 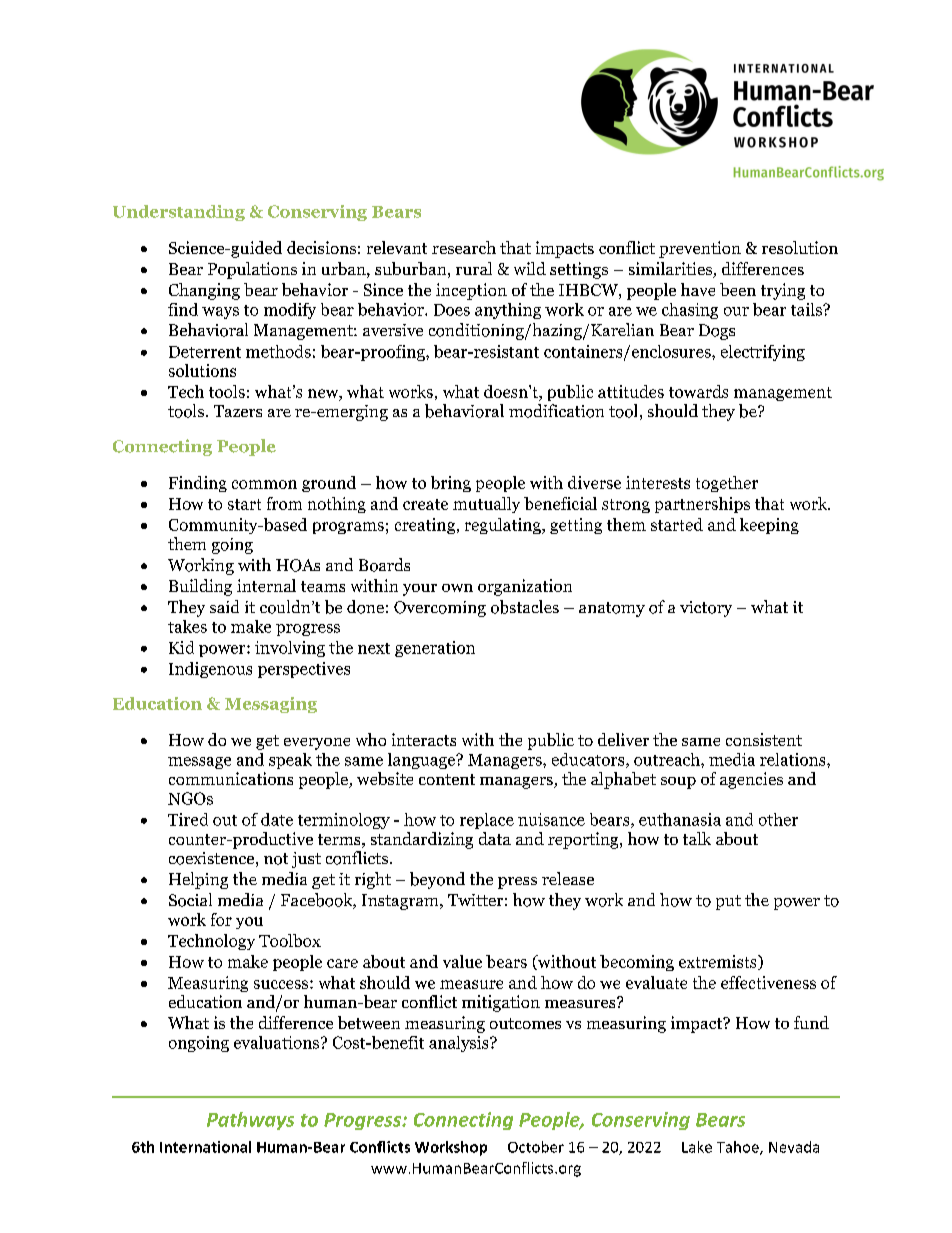 What do you see at coordinates (435, 649) in the screenshot?
I see `generation` at bounding box center [435, 649].
